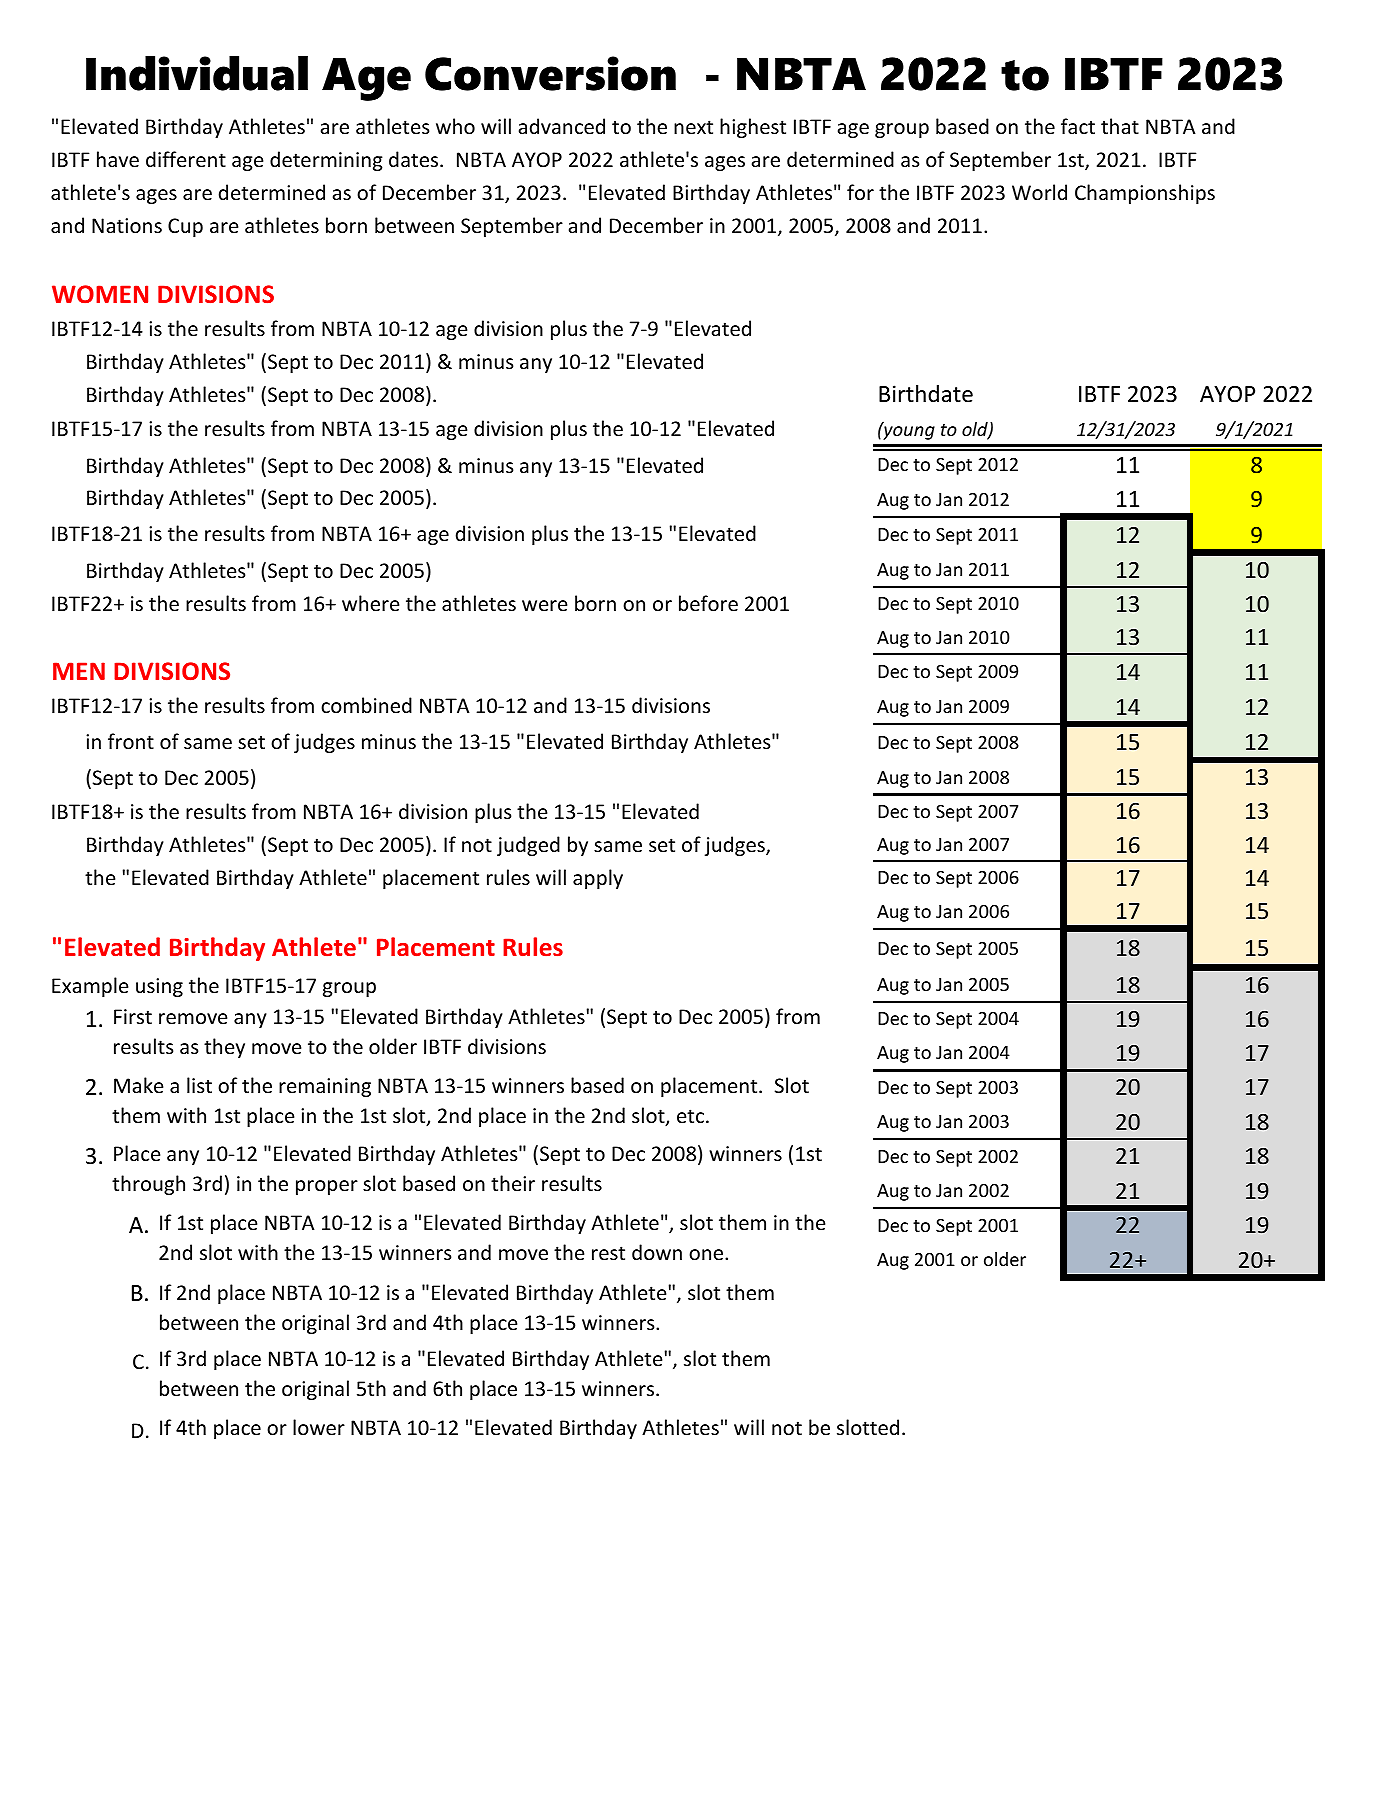 The height and width of the screenshot is (1810, 1399). What do you see at coordinates (1078, 126) in the screenshot?
I see `fact` at bounding box center [1078, 126].
